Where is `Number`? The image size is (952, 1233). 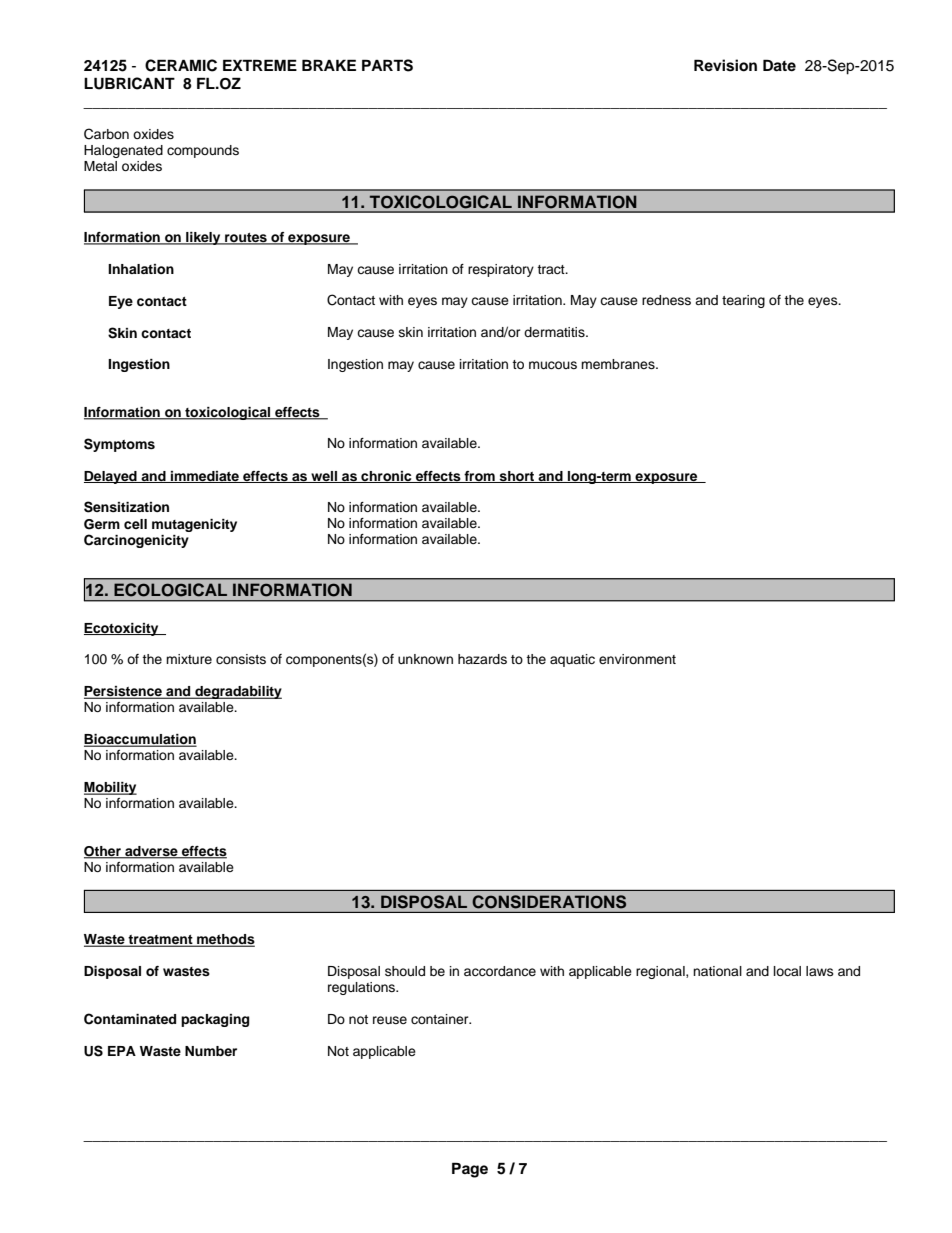
Number is located at coordinates (211, 1051).
